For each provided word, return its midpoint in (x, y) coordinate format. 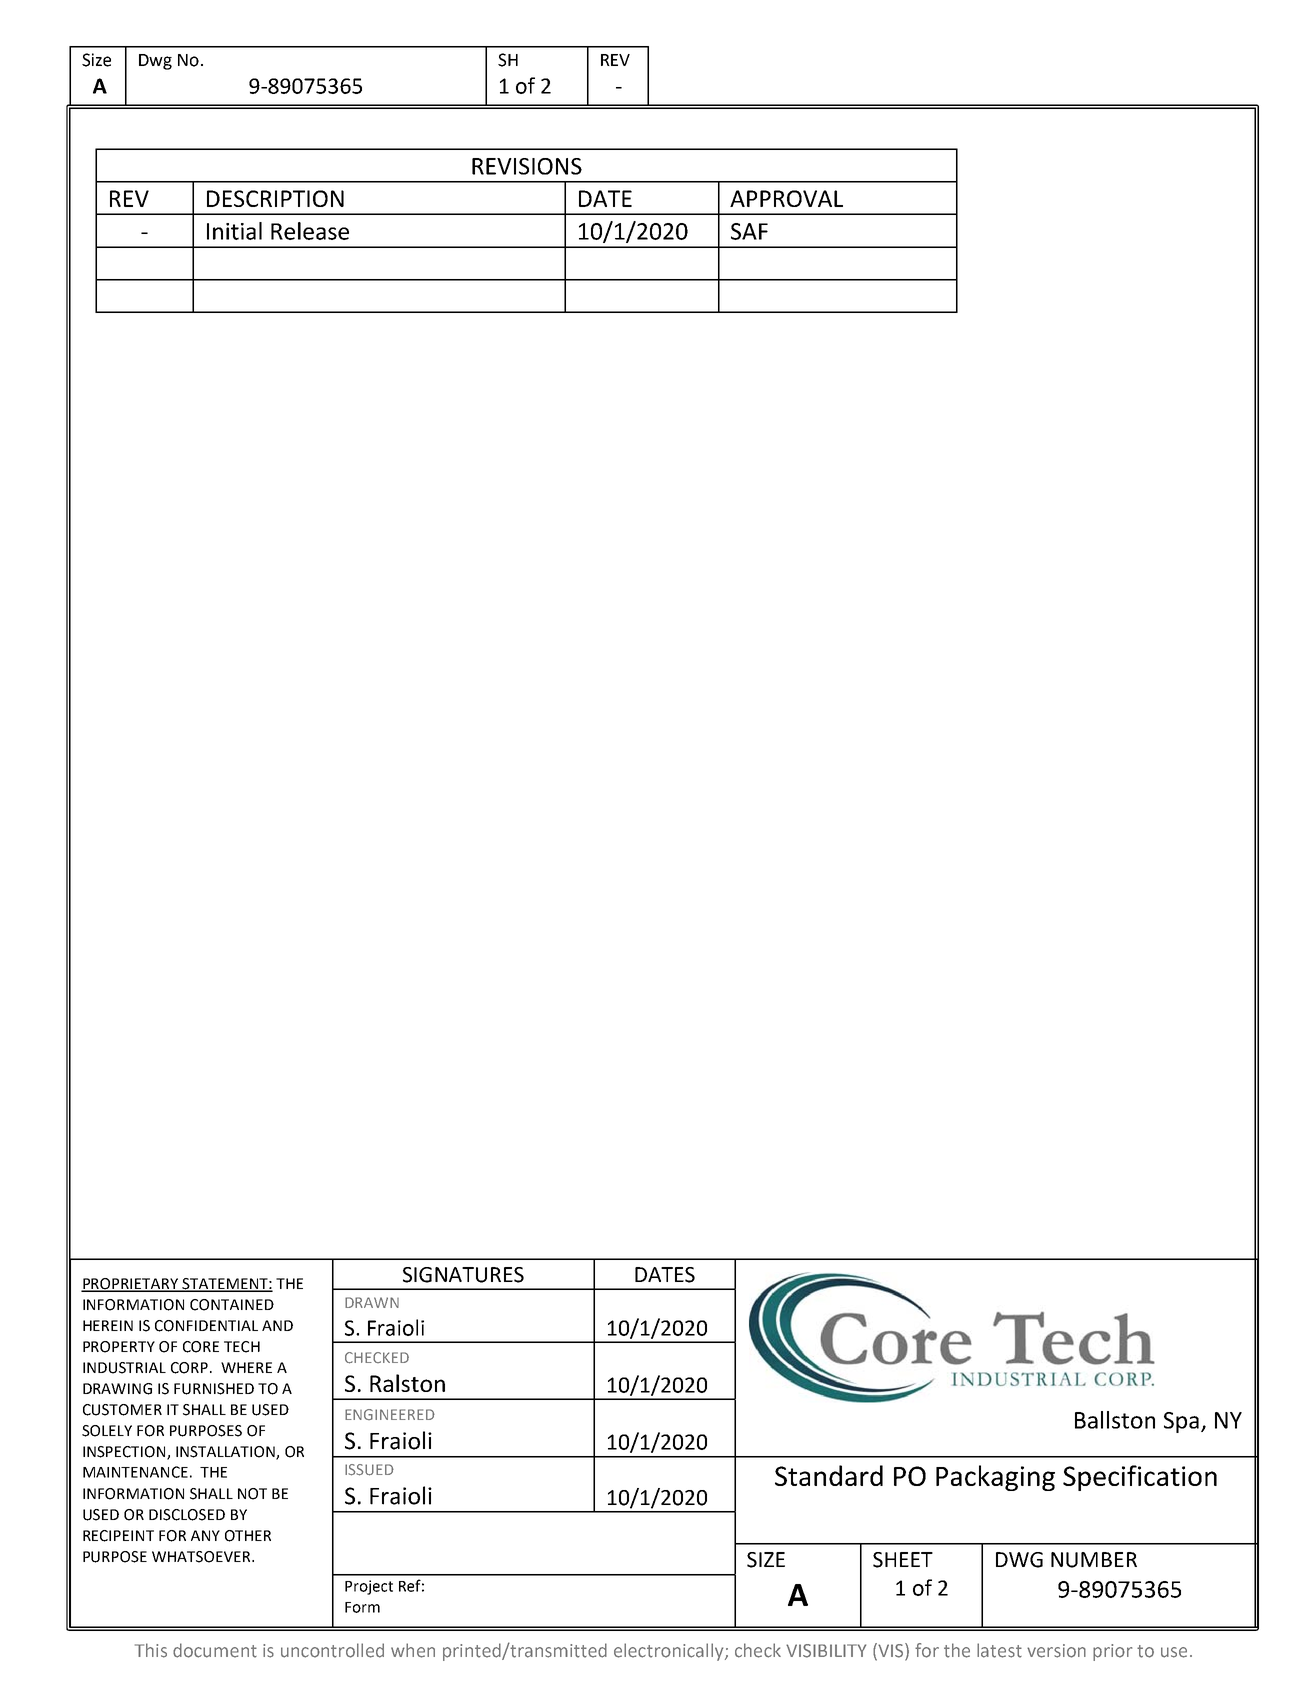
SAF (749, 231)
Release (310, 231)
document (215, 1650)
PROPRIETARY (130, 1284)
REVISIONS (527, 166)
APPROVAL (786, 198)
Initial (234, 231)
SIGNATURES (463, 1275)
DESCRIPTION (275, 198)
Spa (1181, 1422)
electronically (670, 1652)
